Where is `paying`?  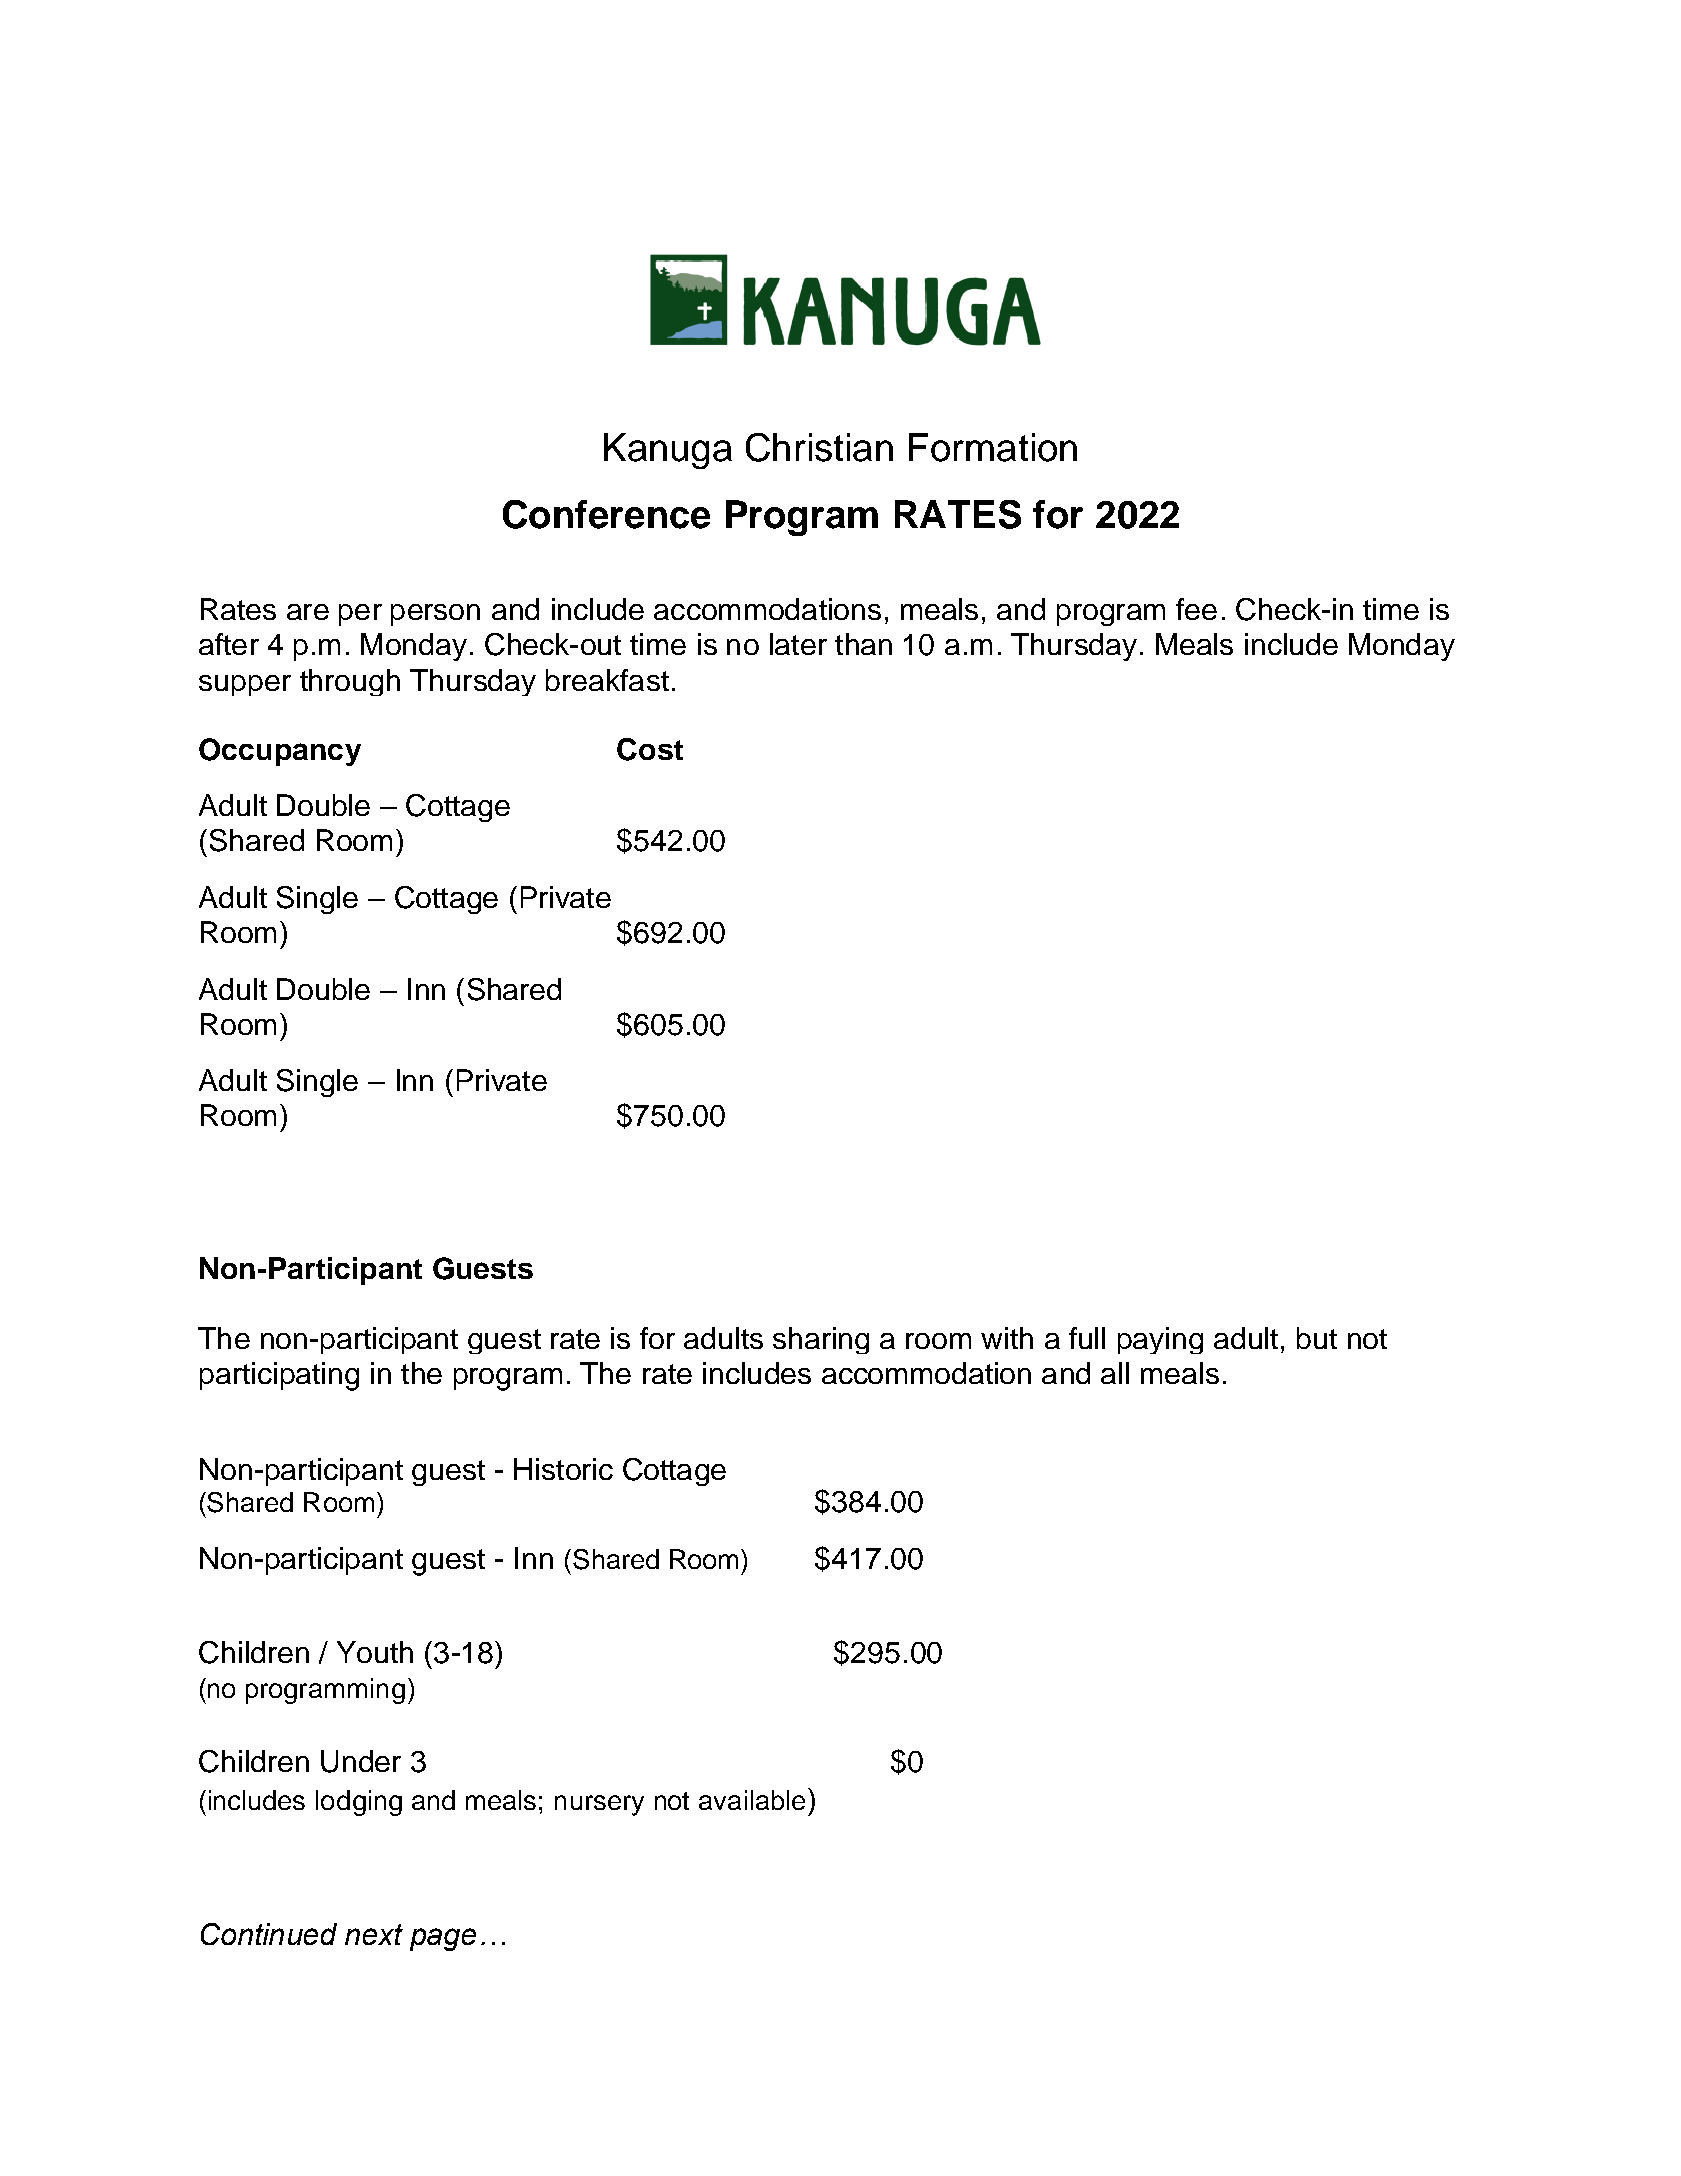 paying is located at coordinates (1160, 1340).
